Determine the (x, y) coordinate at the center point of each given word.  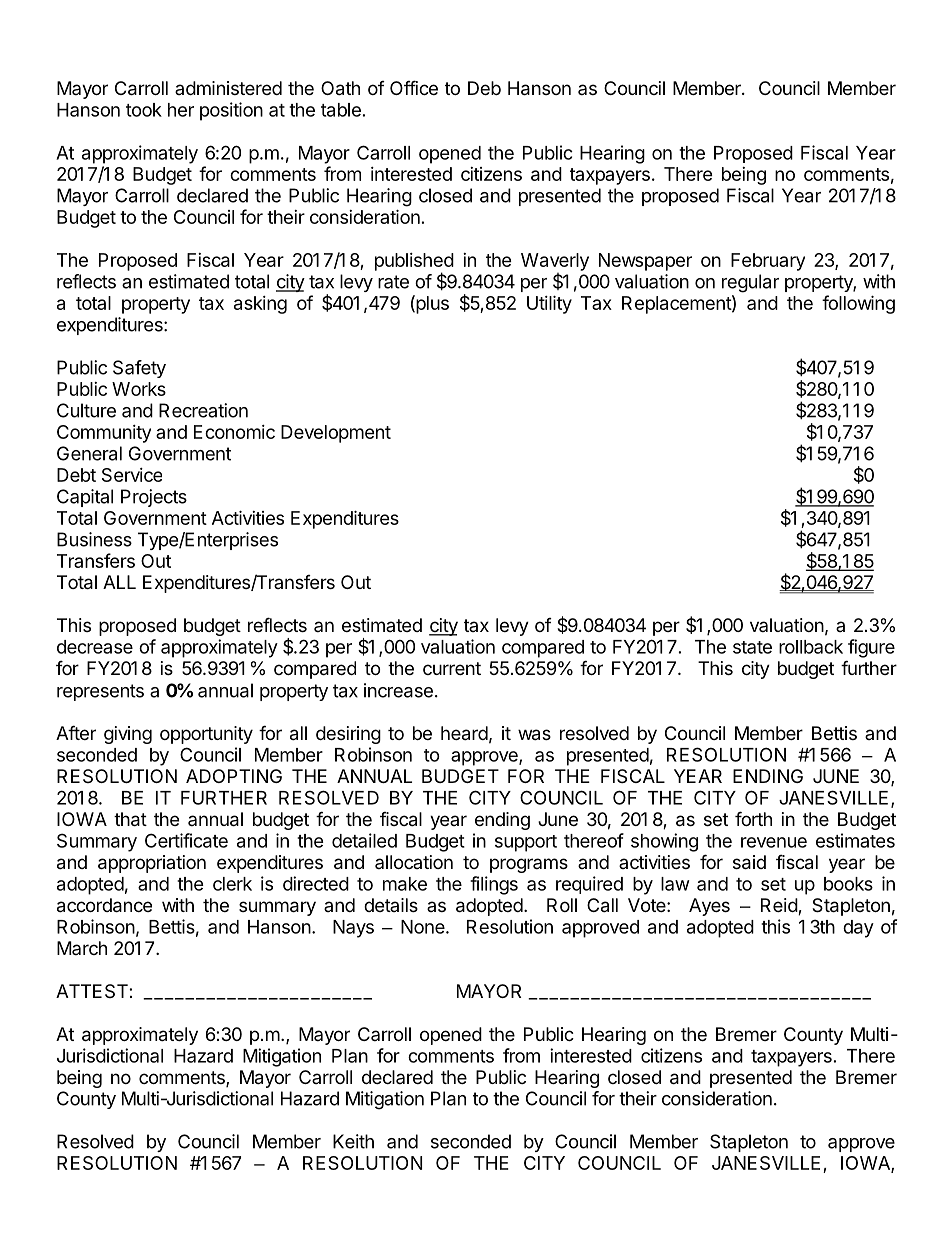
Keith (353, 1141)
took (144, 110)
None (424, 927)
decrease (95, 647)
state (752, 647)
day (858, 929)
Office (414, 87)
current (452, 668)
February (768, 262)
